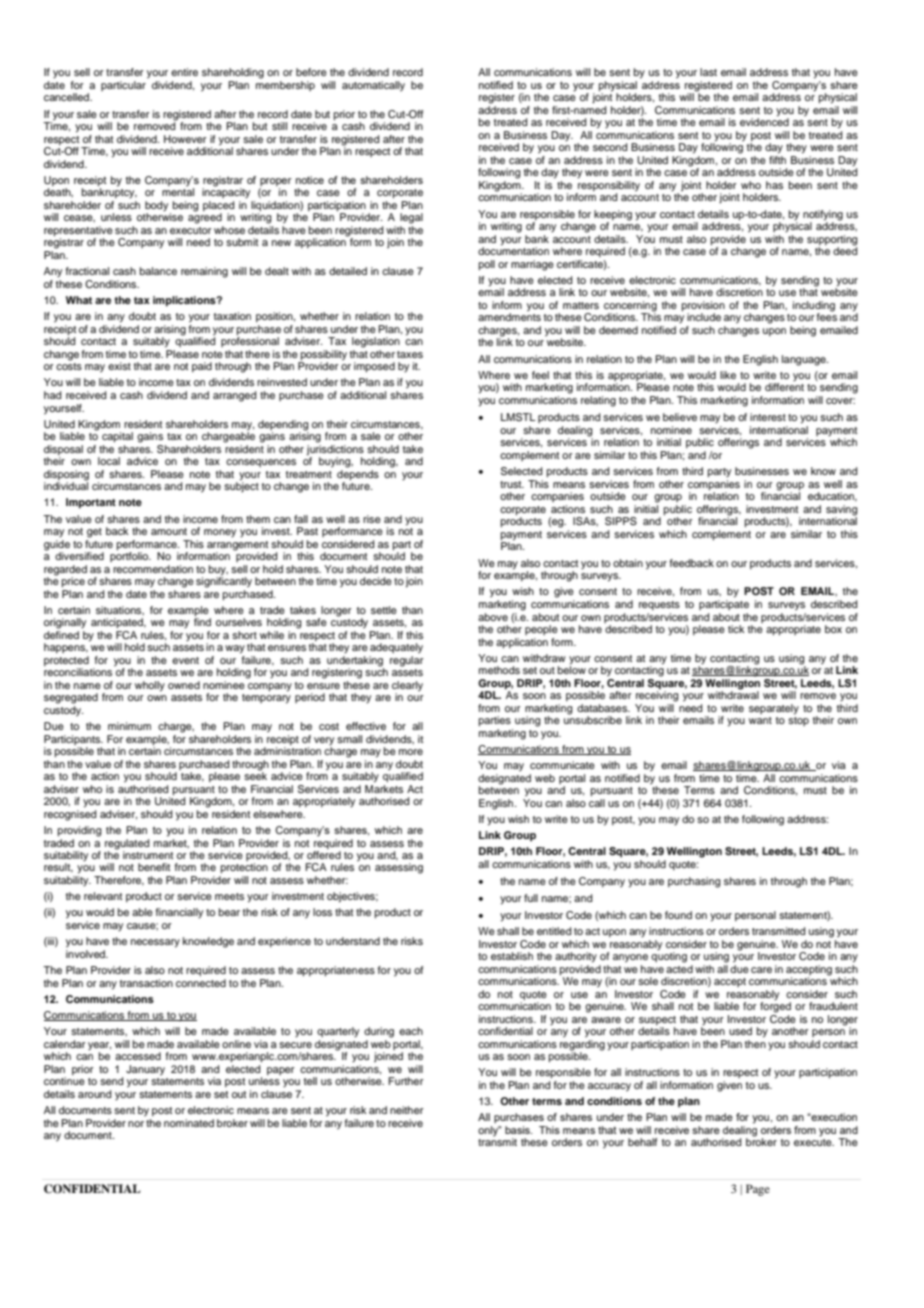 This image has height=1308, width=924. What do you see at coordinates (185, 660) in the image?
I see `event` at bounding box center [185, 660].
